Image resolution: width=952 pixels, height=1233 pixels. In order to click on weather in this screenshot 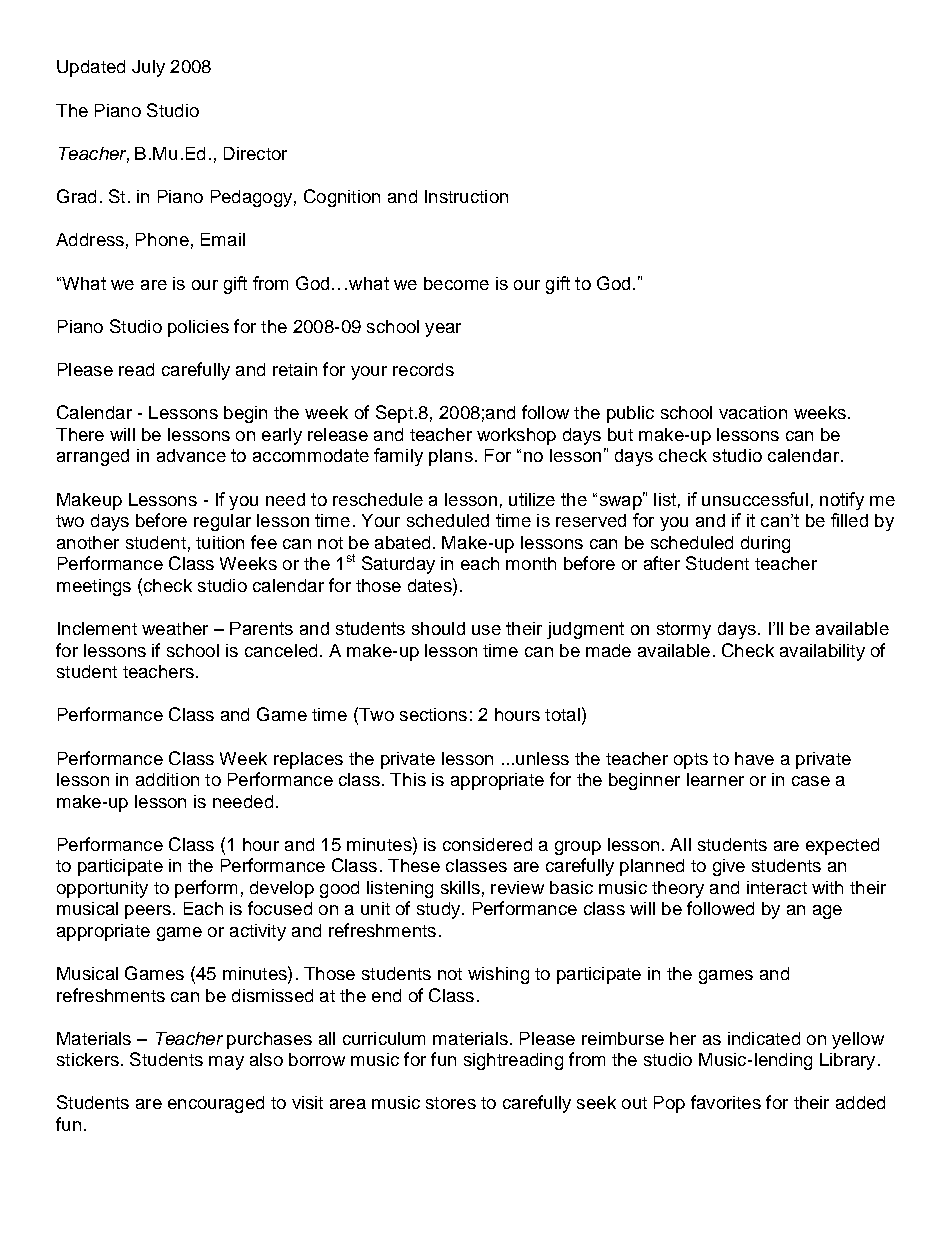, I will do `click(175, 628)`.
